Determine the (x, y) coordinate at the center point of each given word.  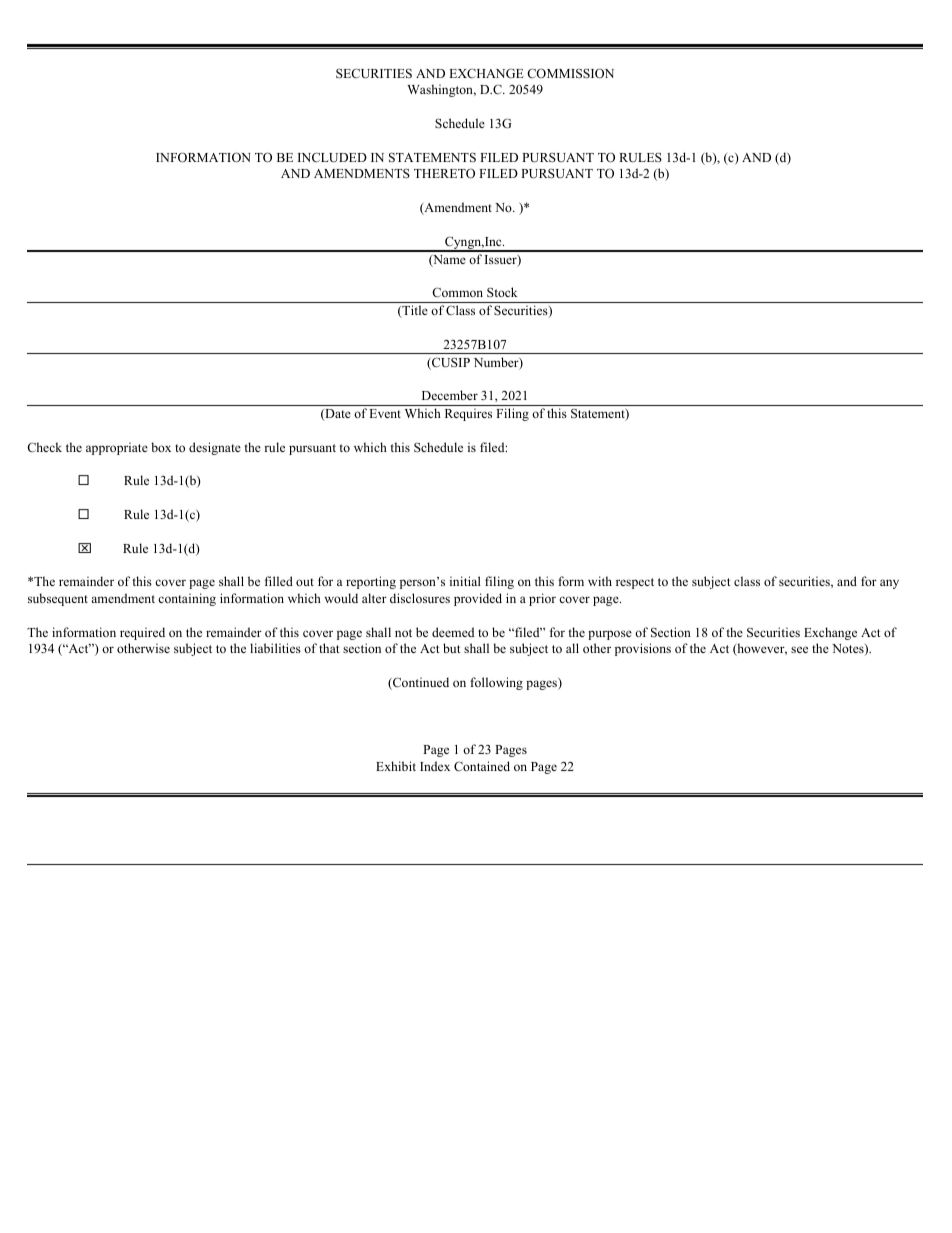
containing (187, 599)
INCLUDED (332, 157)
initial (465, 581)
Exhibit (396, 766)
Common (457, 292)
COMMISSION (570, 73)
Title (414, 311)
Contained (482, 766)
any (889, 584)
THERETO (444, 173)
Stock (502, 292)
